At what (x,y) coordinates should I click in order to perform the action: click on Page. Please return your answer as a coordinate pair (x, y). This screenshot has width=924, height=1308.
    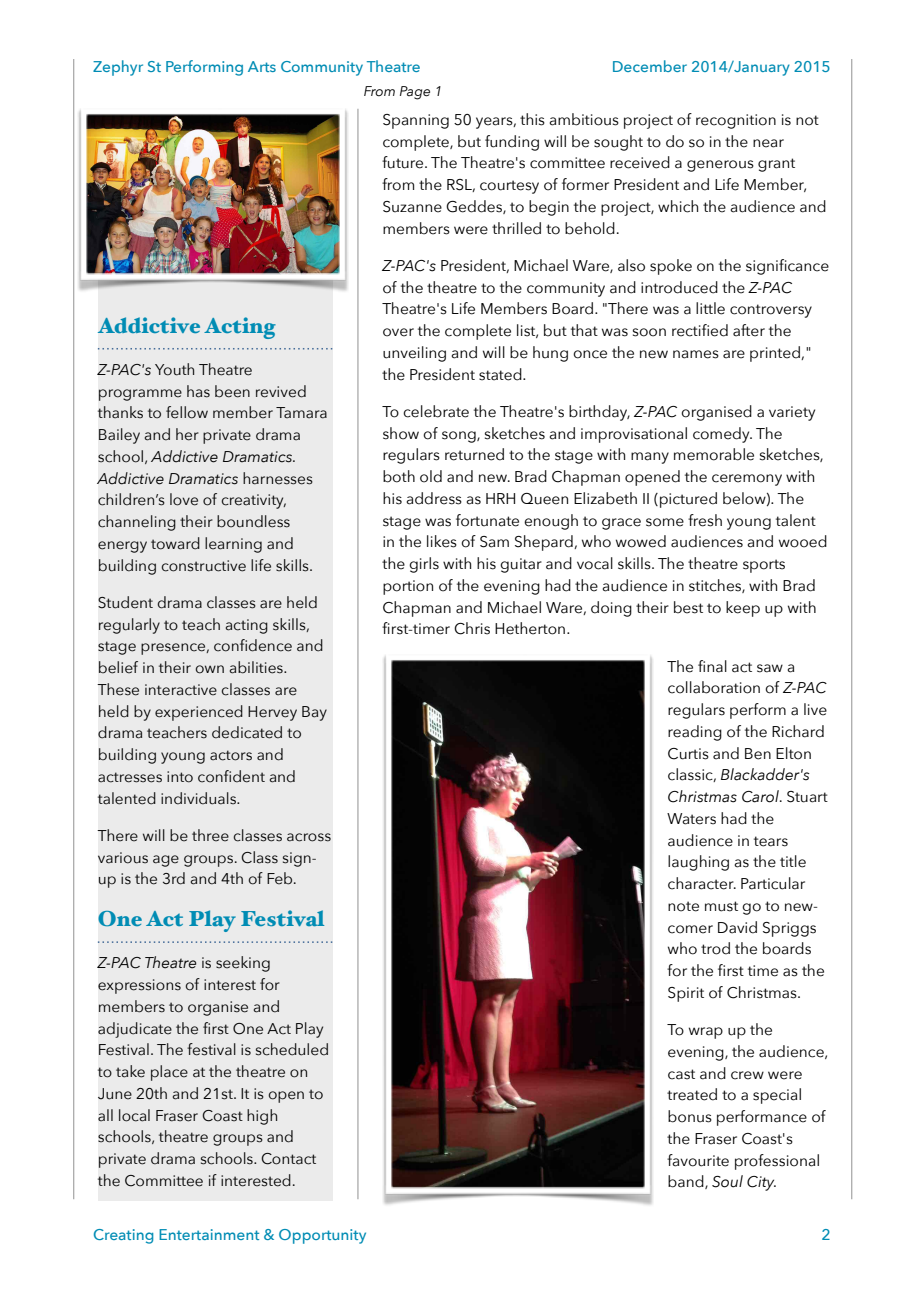
    Looking at the image, I should click on (415, 93).
